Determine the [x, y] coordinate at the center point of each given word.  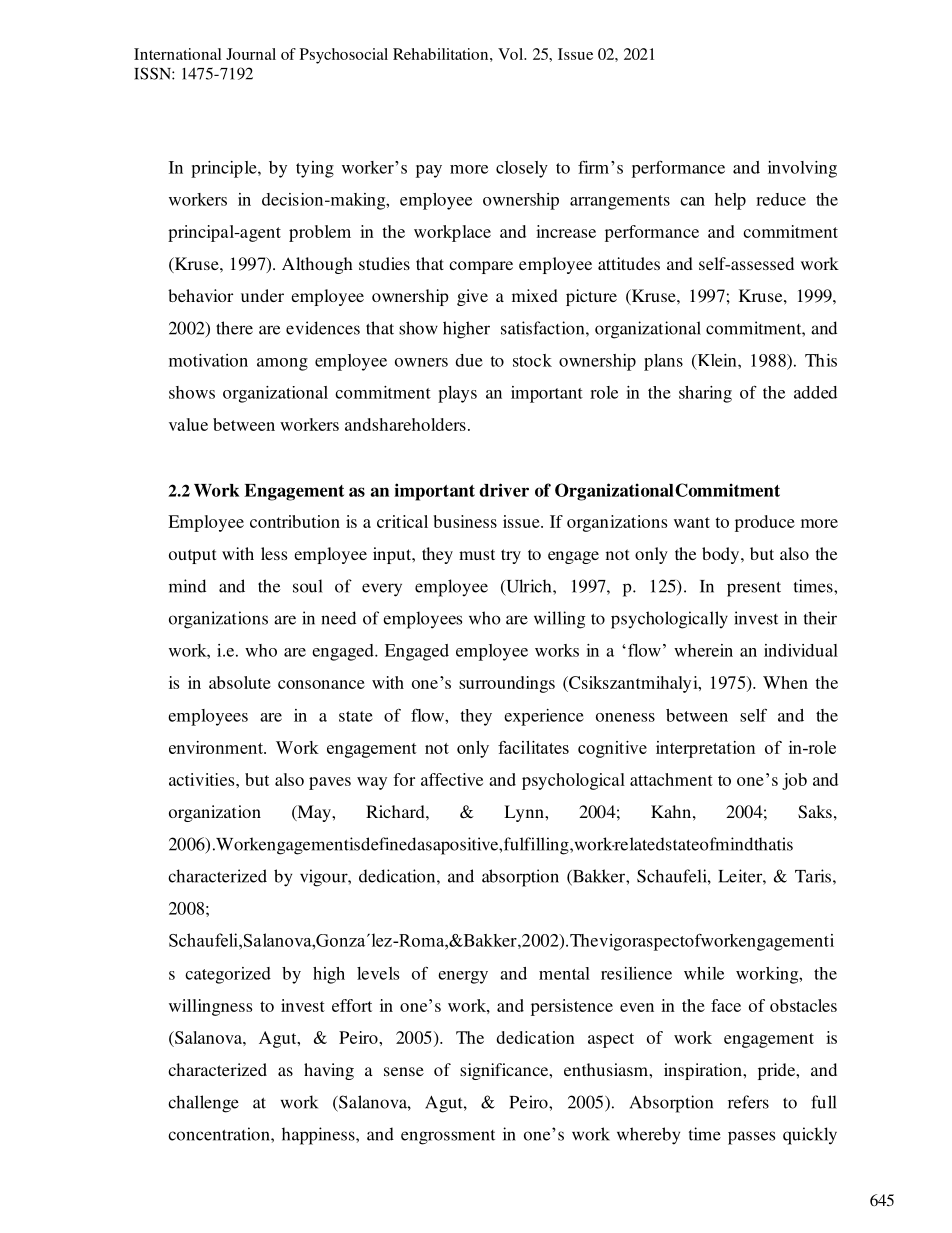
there [234, 328]
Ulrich [529, 587]
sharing [705, 394]
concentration [220, 1134]
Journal [251, 54]
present [754, 589]
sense [404, 1071]
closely [522, 169]
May [314, 813]
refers [748, 1102]
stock [532, 360]
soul [308, 586]
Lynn [525, 813]
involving [802, 169]
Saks [815, 812]
